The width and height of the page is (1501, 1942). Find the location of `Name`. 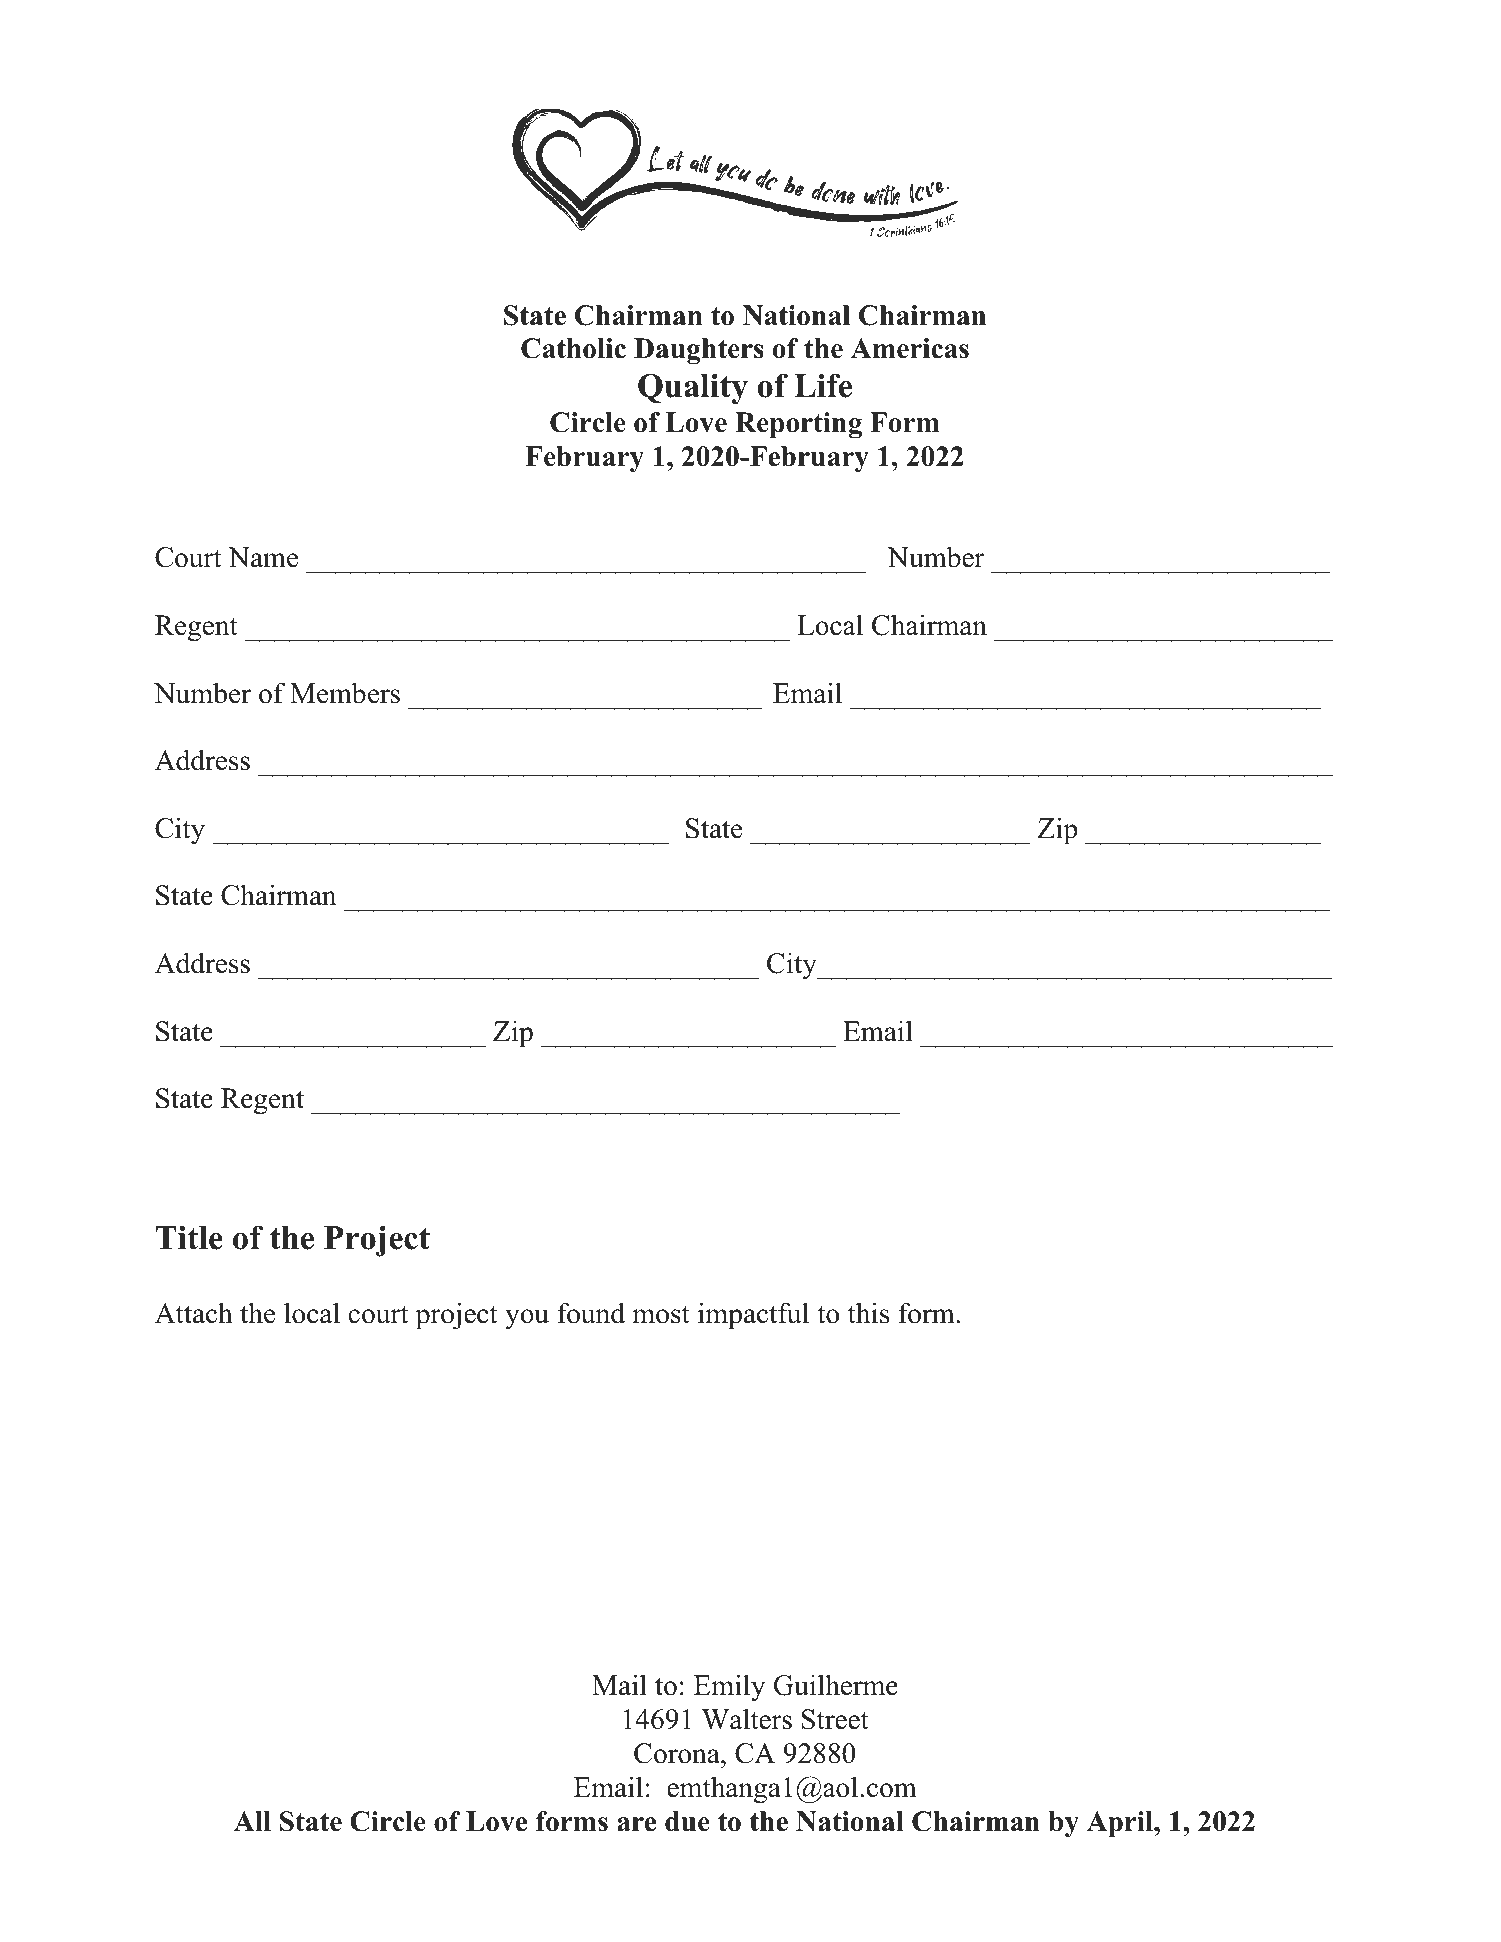

Name is located at coordinates (263, 557).
